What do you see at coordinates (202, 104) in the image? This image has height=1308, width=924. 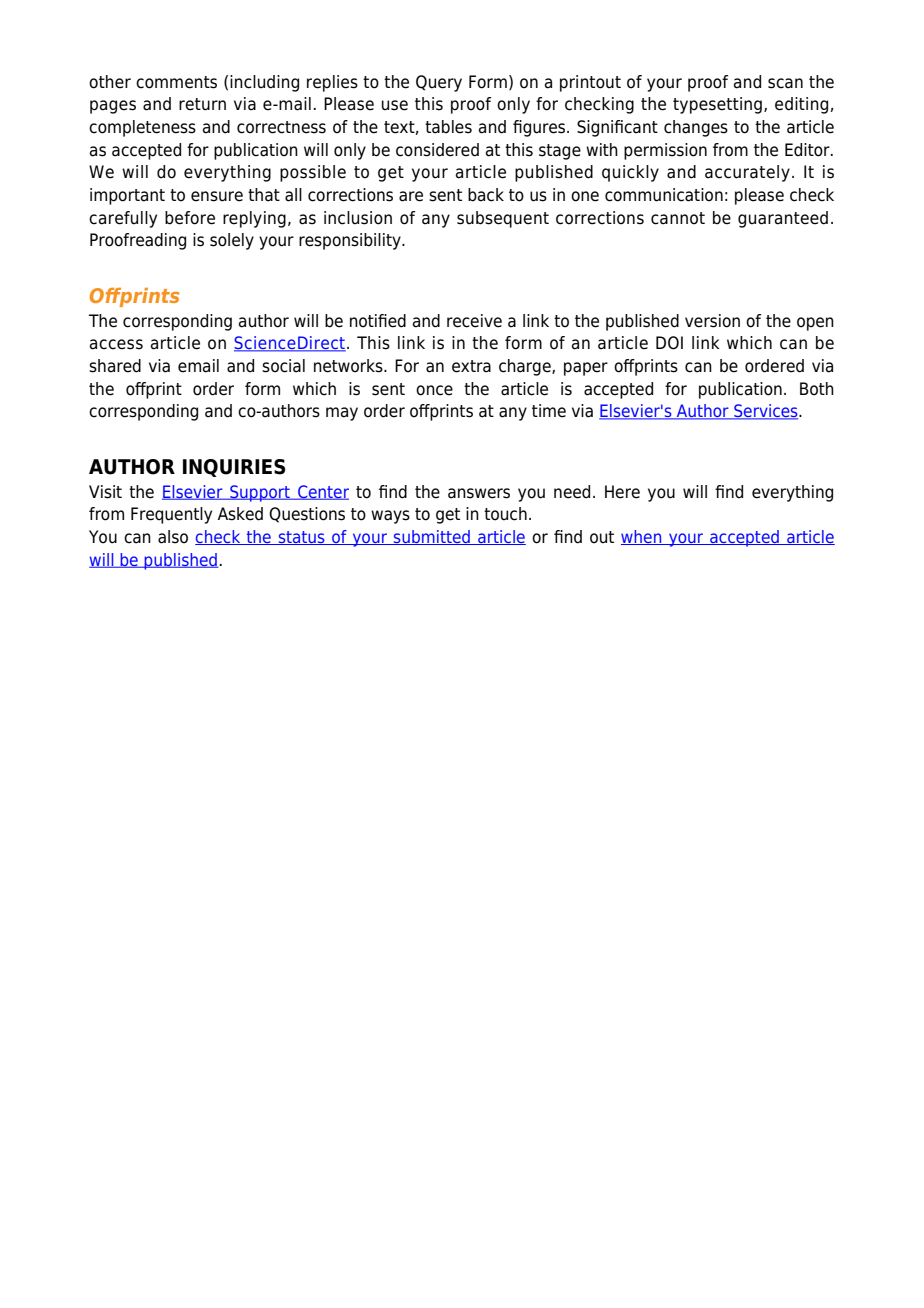 I see `return` at bounding box center [202, 104].
